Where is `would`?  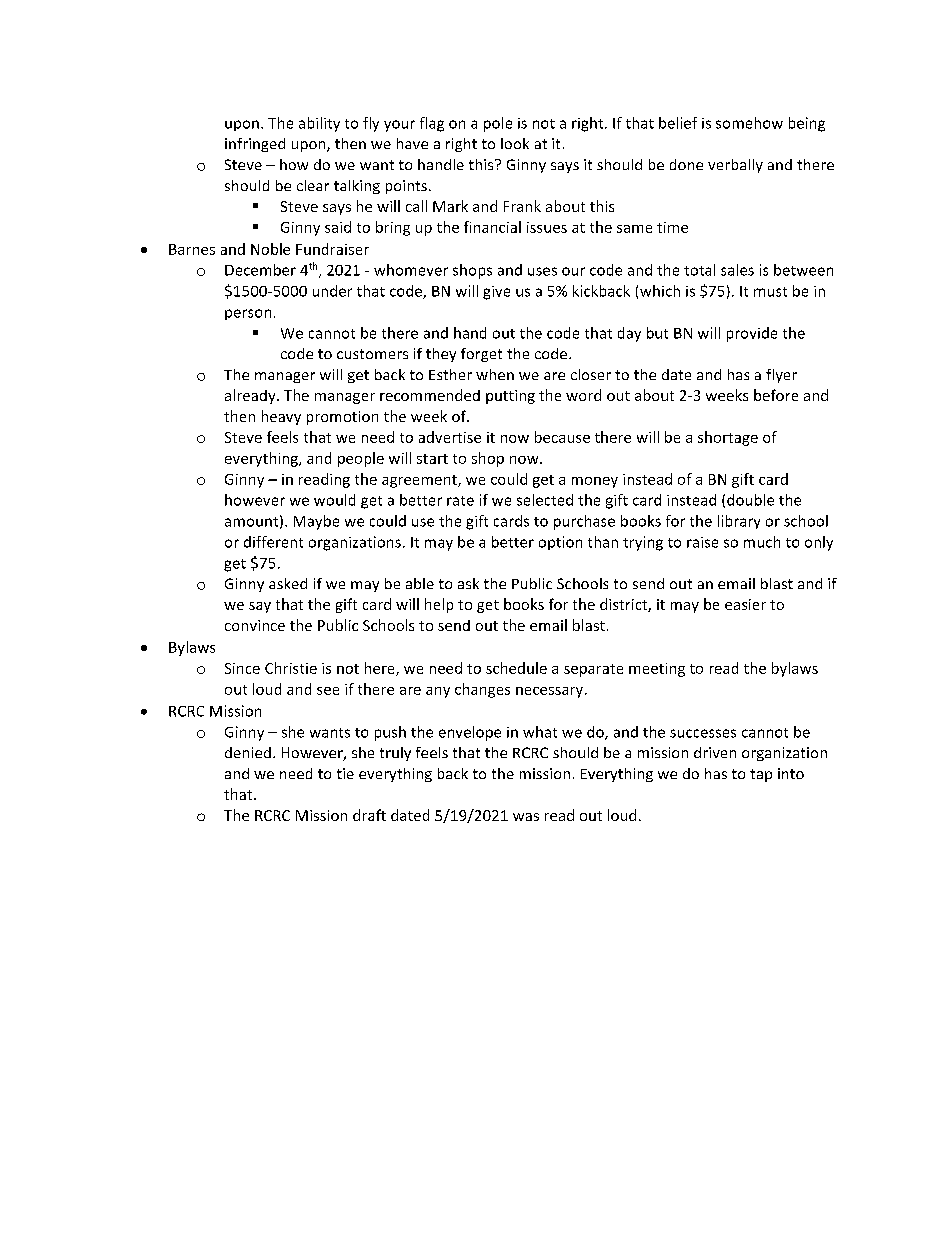 would is located at coordinates (334, 500).
